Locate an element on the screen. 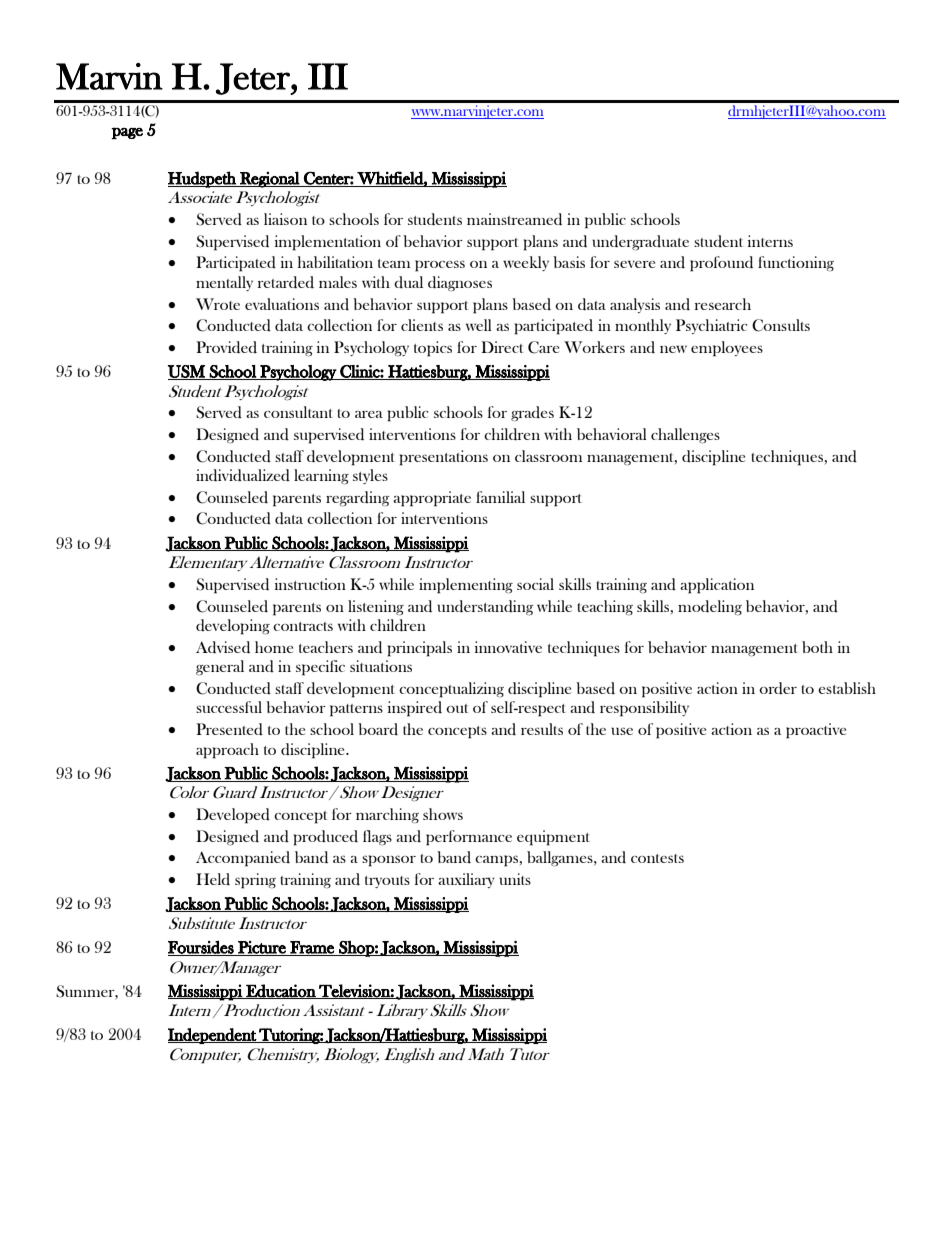 This screenshot has height=1233, width=952. Developed is located at coordinates (233, 816).
